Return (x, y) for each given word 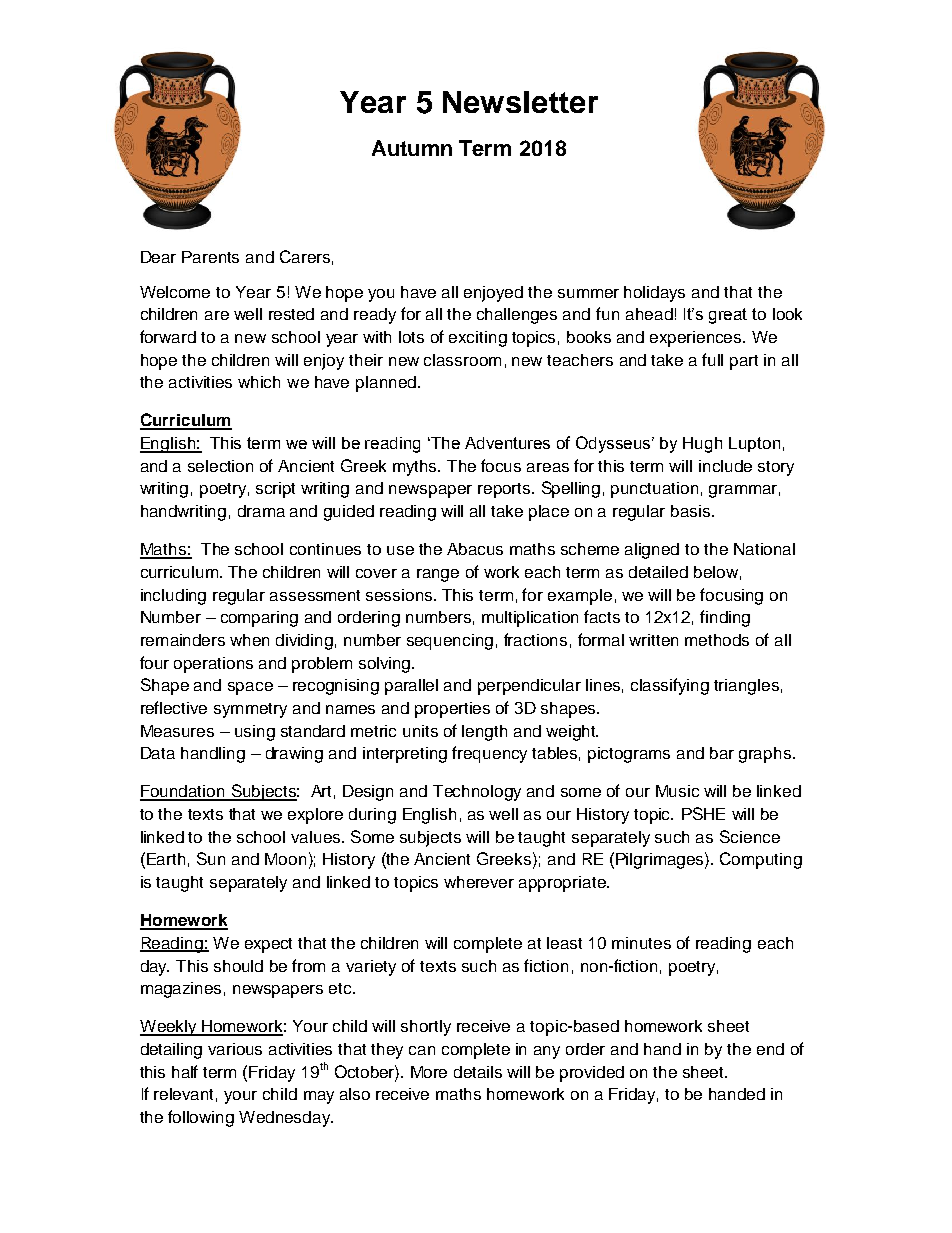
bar (722, 753)
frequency (489, 754)
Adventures (507, 443)
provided (592, 1074)
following (201, 1118)
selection (220, 466)
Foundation (183, 792)
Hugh (702, 445)
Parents (210, 257)
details (478, 1072)
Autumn (412, 148)
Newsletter (520, 102)
